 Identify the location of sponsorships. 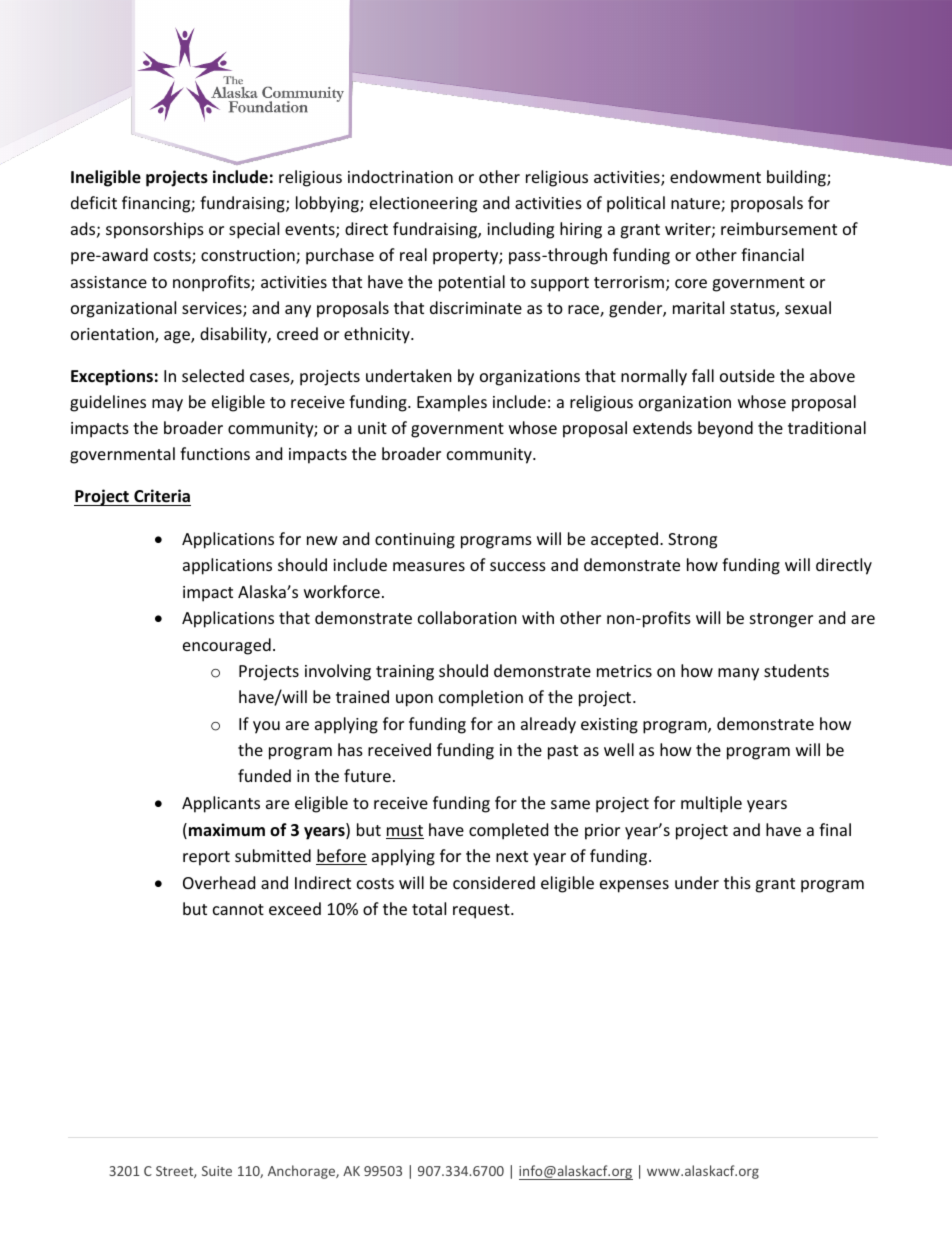
(155, 230).
